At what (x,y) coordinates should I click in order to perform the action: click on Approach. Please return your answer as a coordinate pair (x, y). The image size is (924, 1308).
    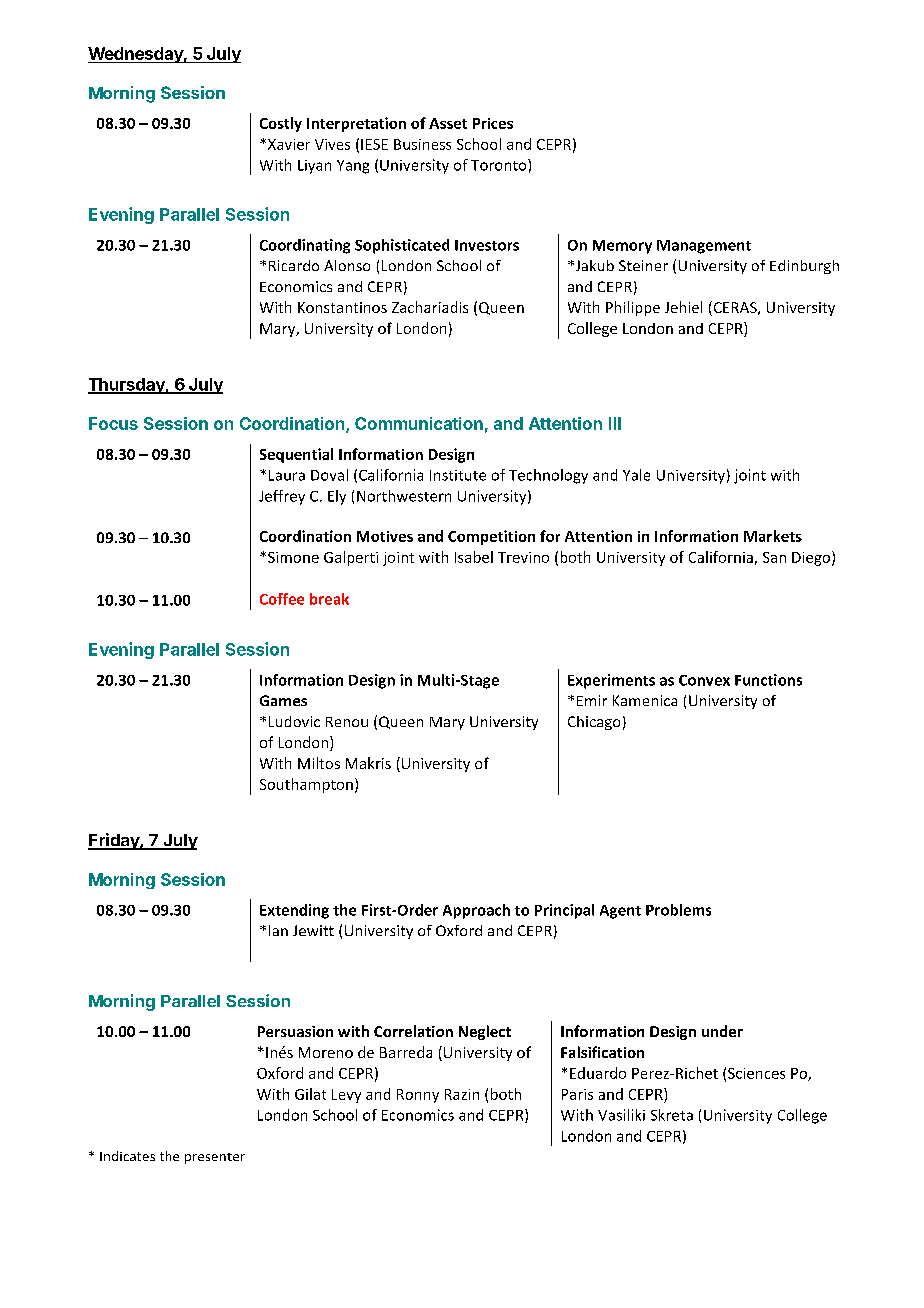
    Looking at the image, I should click on (476, 911).
